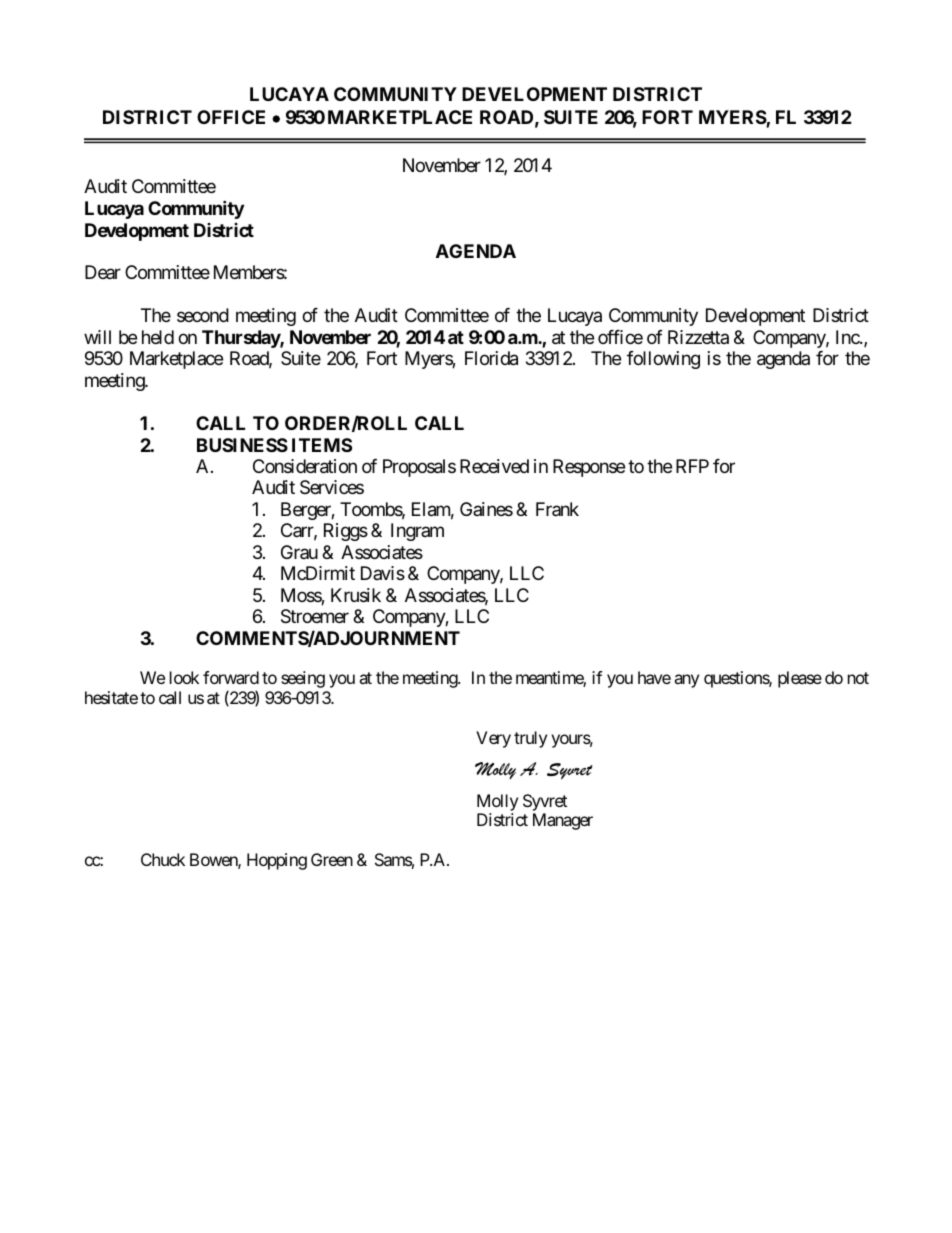  Describe the element at coordinates (692, 466) in the screenshot. I see `RFP` at that location.
